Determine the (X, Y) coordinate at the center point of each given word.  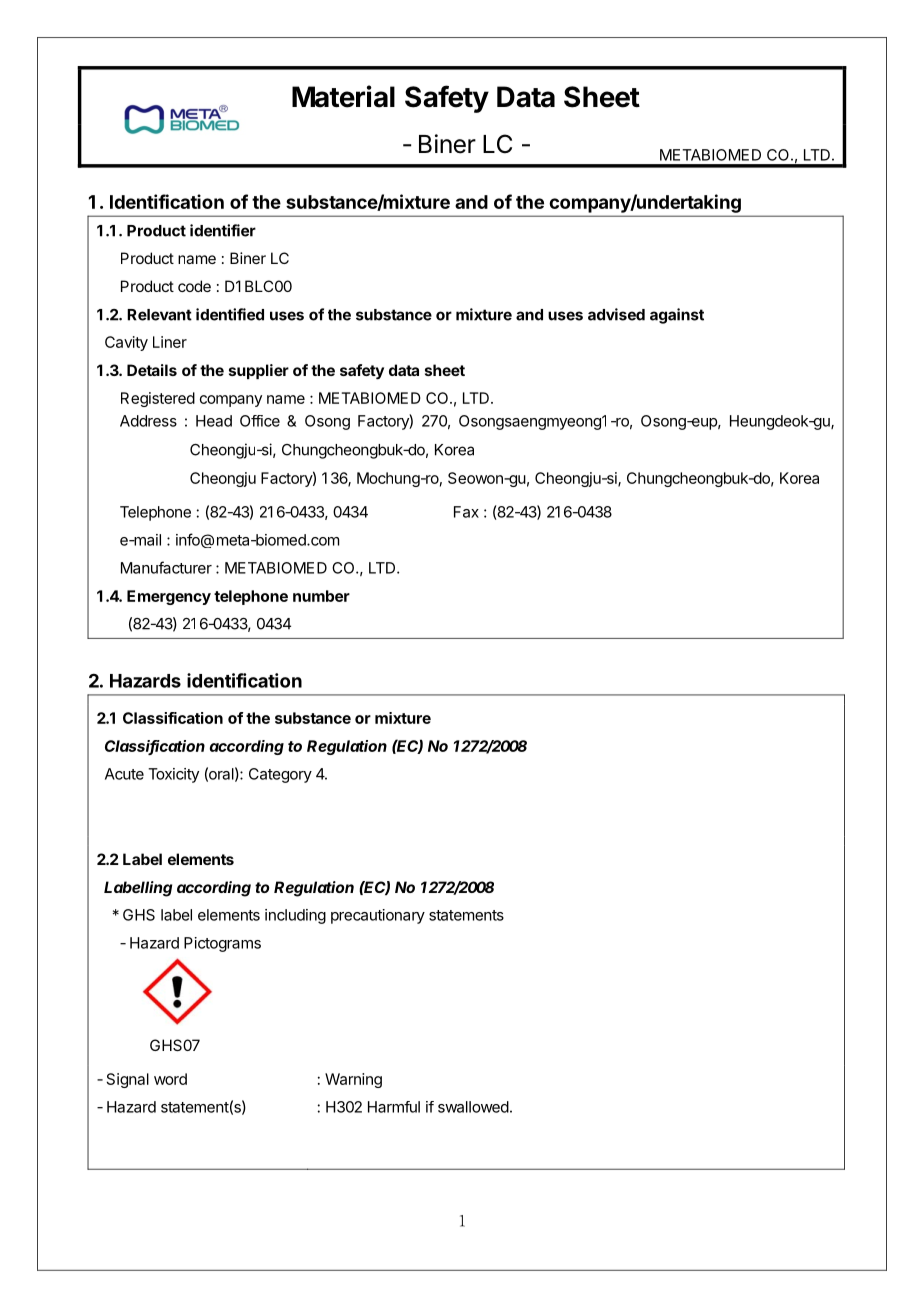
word (170, 1079)
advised (616, 314)
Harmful (394, 1107)
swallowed (473, 1107)
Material (343, 96)
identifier (223, 230)
